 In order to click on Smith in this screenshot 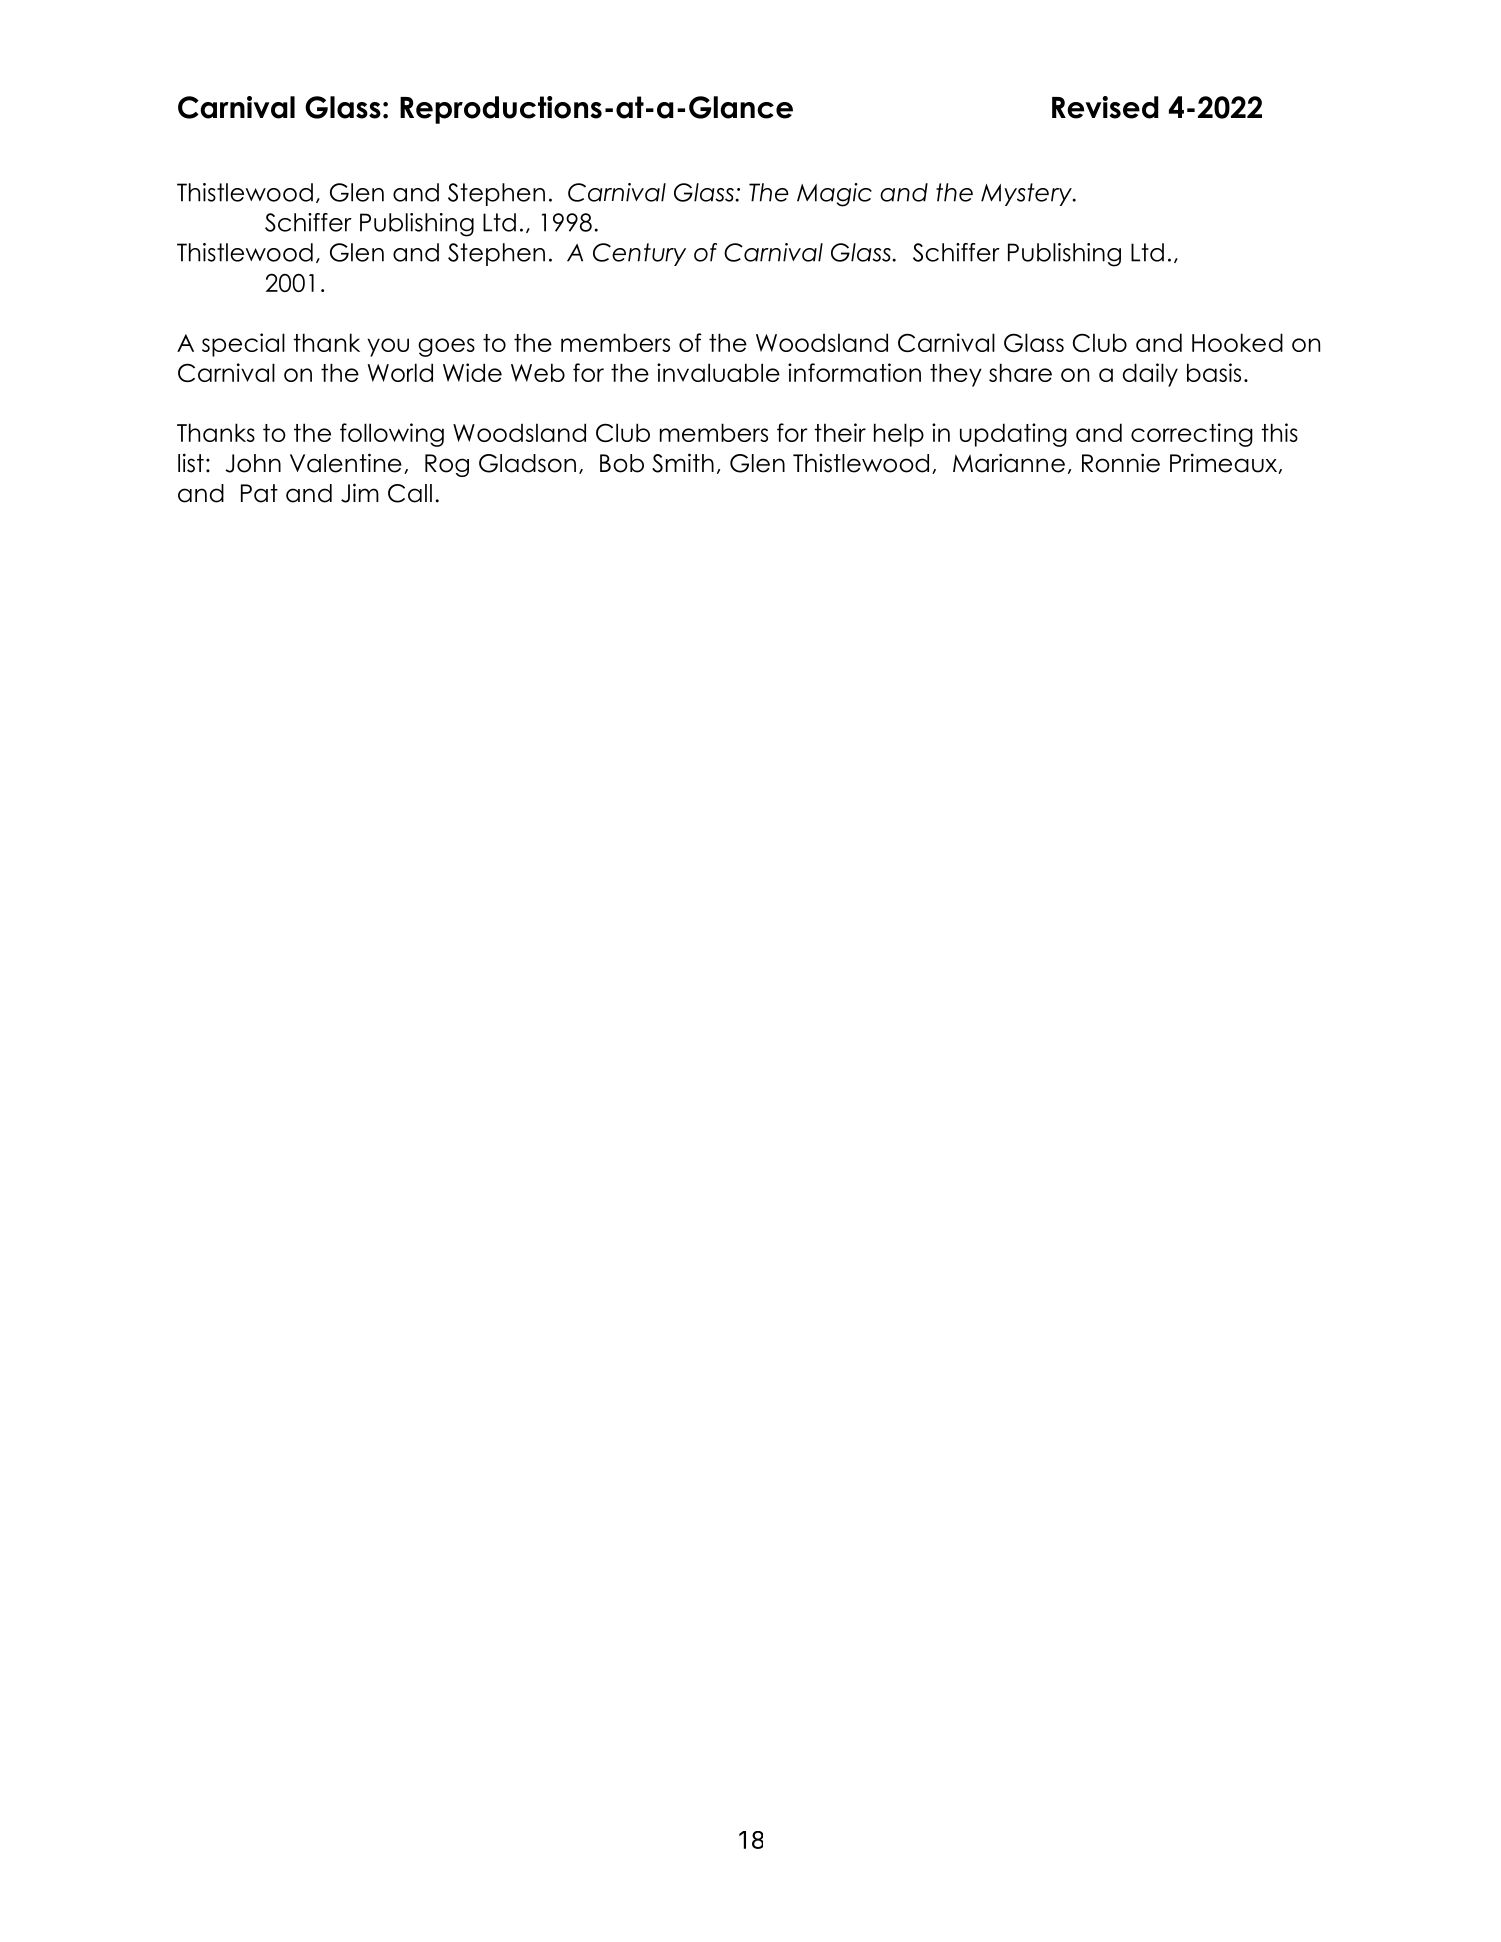, I will do `click(683, 463)`.
